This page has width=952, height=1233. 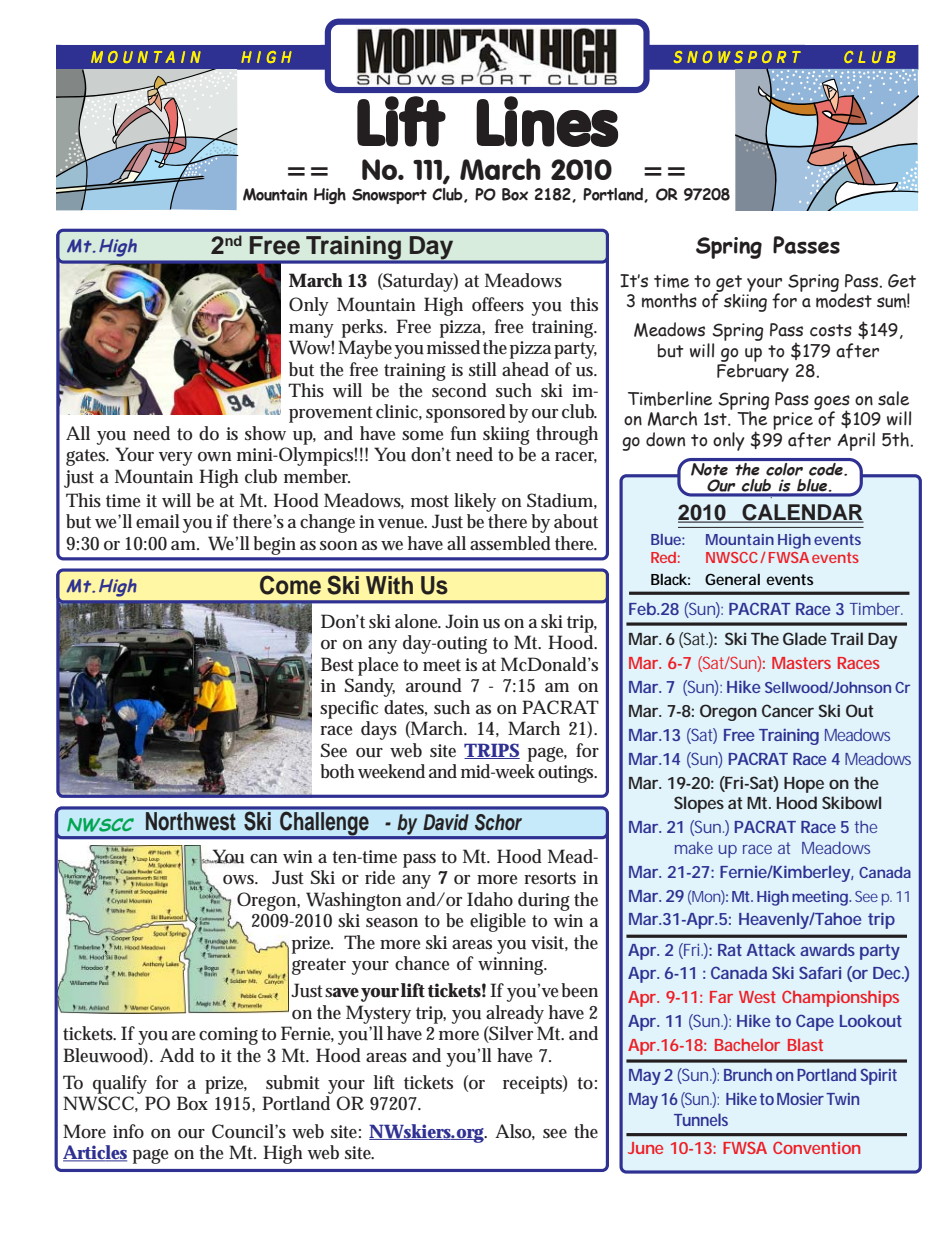 What do you see at coordinates (349, 709) in the page?
I see `specific` at bounding box center [349, 709].
